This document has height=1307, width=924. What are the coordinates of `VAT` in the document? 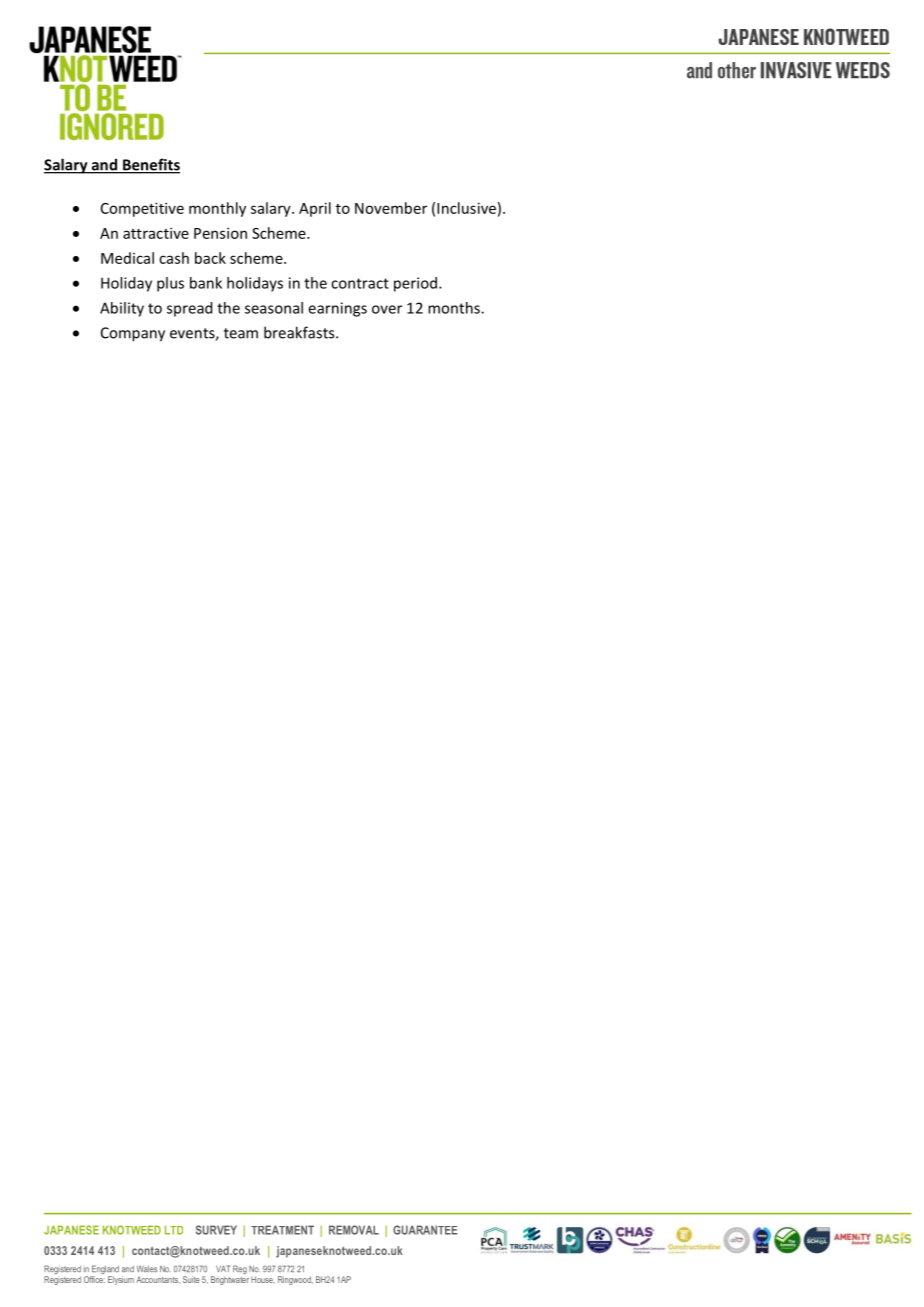 It's located at (223, 1268).
